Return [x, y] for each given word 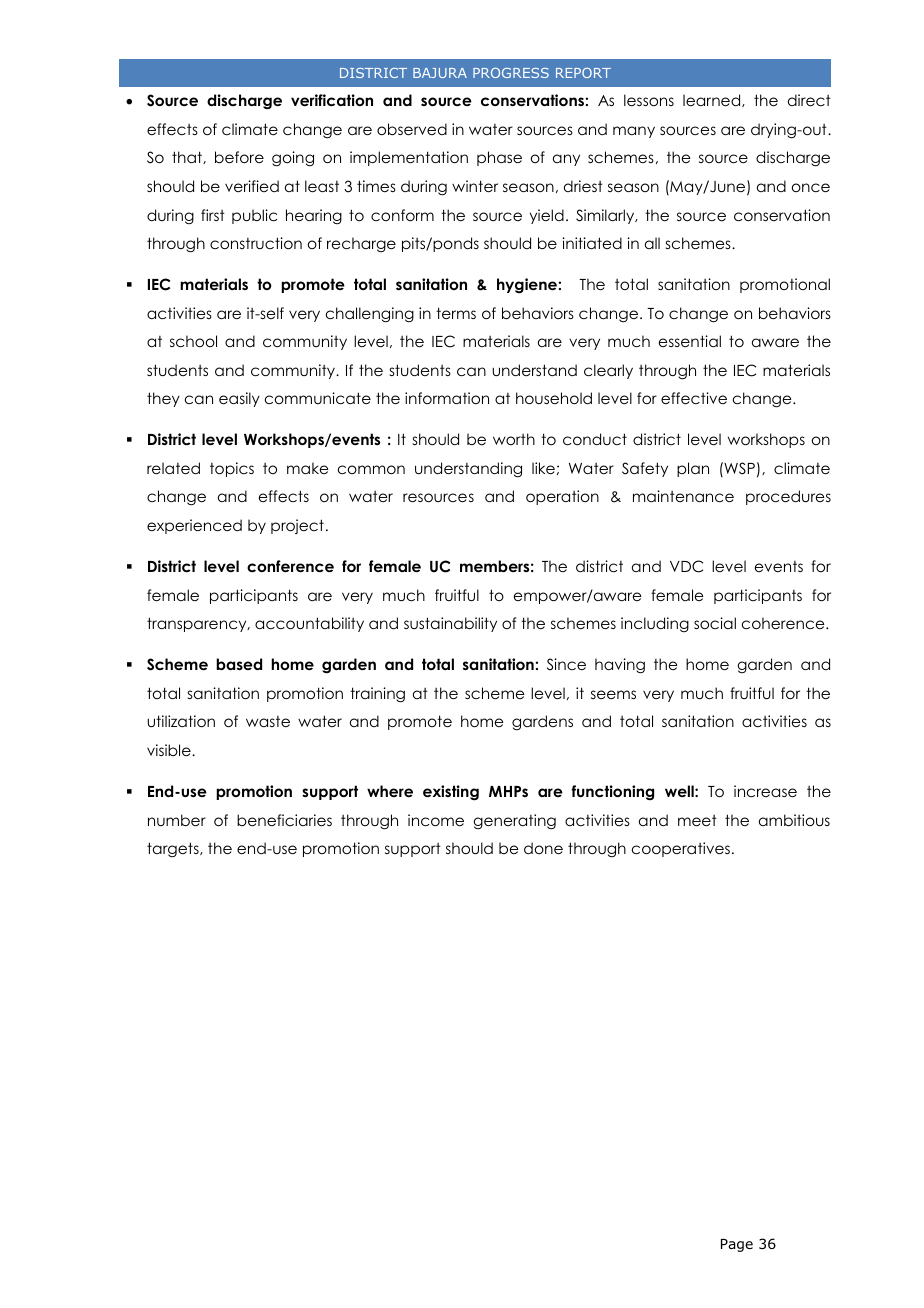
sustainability [450, 624]
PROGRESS [511, 73]
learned [713, 100]
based [239, 664]
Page [737, 1245]
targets [174, 850]
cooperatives [681, 849]
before [239, 157]
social [715, 623]
